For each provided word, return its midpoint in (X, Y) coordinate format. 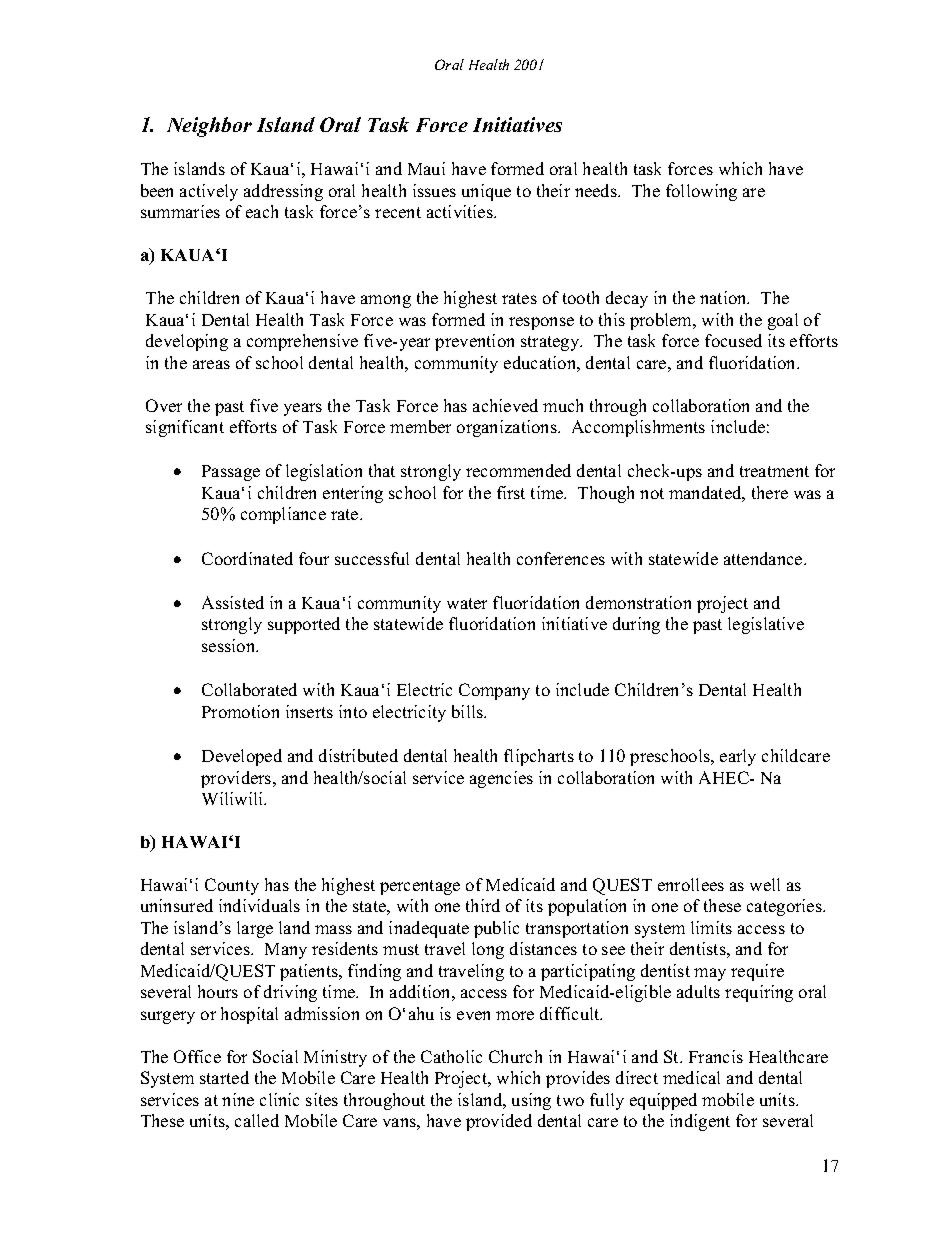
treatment (774, 471)
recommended (518, 470)
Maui (426, 168)
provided (499, 1122)
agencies (501, 779)
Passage (231, 473)
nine (238, 1099)
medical (691, 1077)
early (738, 757)
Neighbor (209, 127)
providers (237, 779)
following (701, 192)
